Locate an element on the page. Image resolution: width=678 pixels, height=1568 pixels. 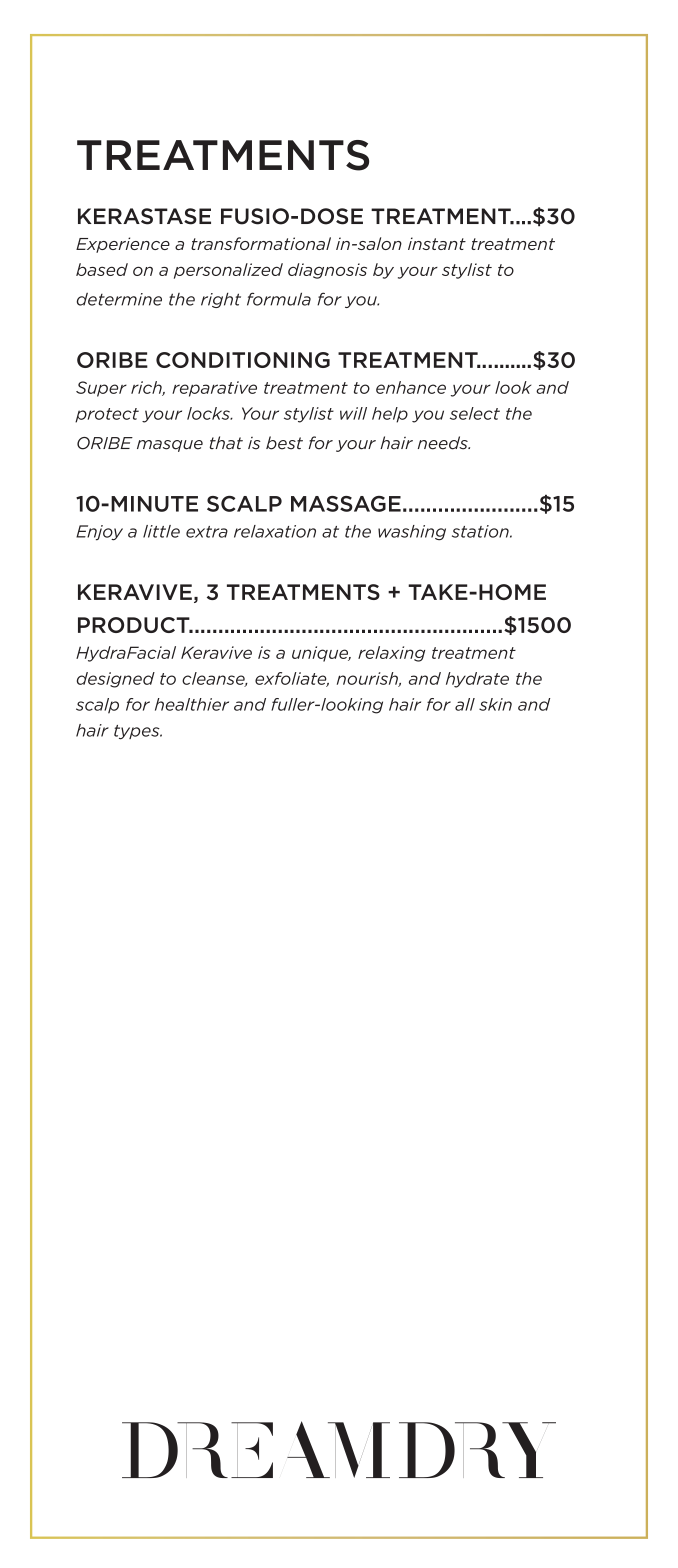
all is located at coordinates (465, 704).
